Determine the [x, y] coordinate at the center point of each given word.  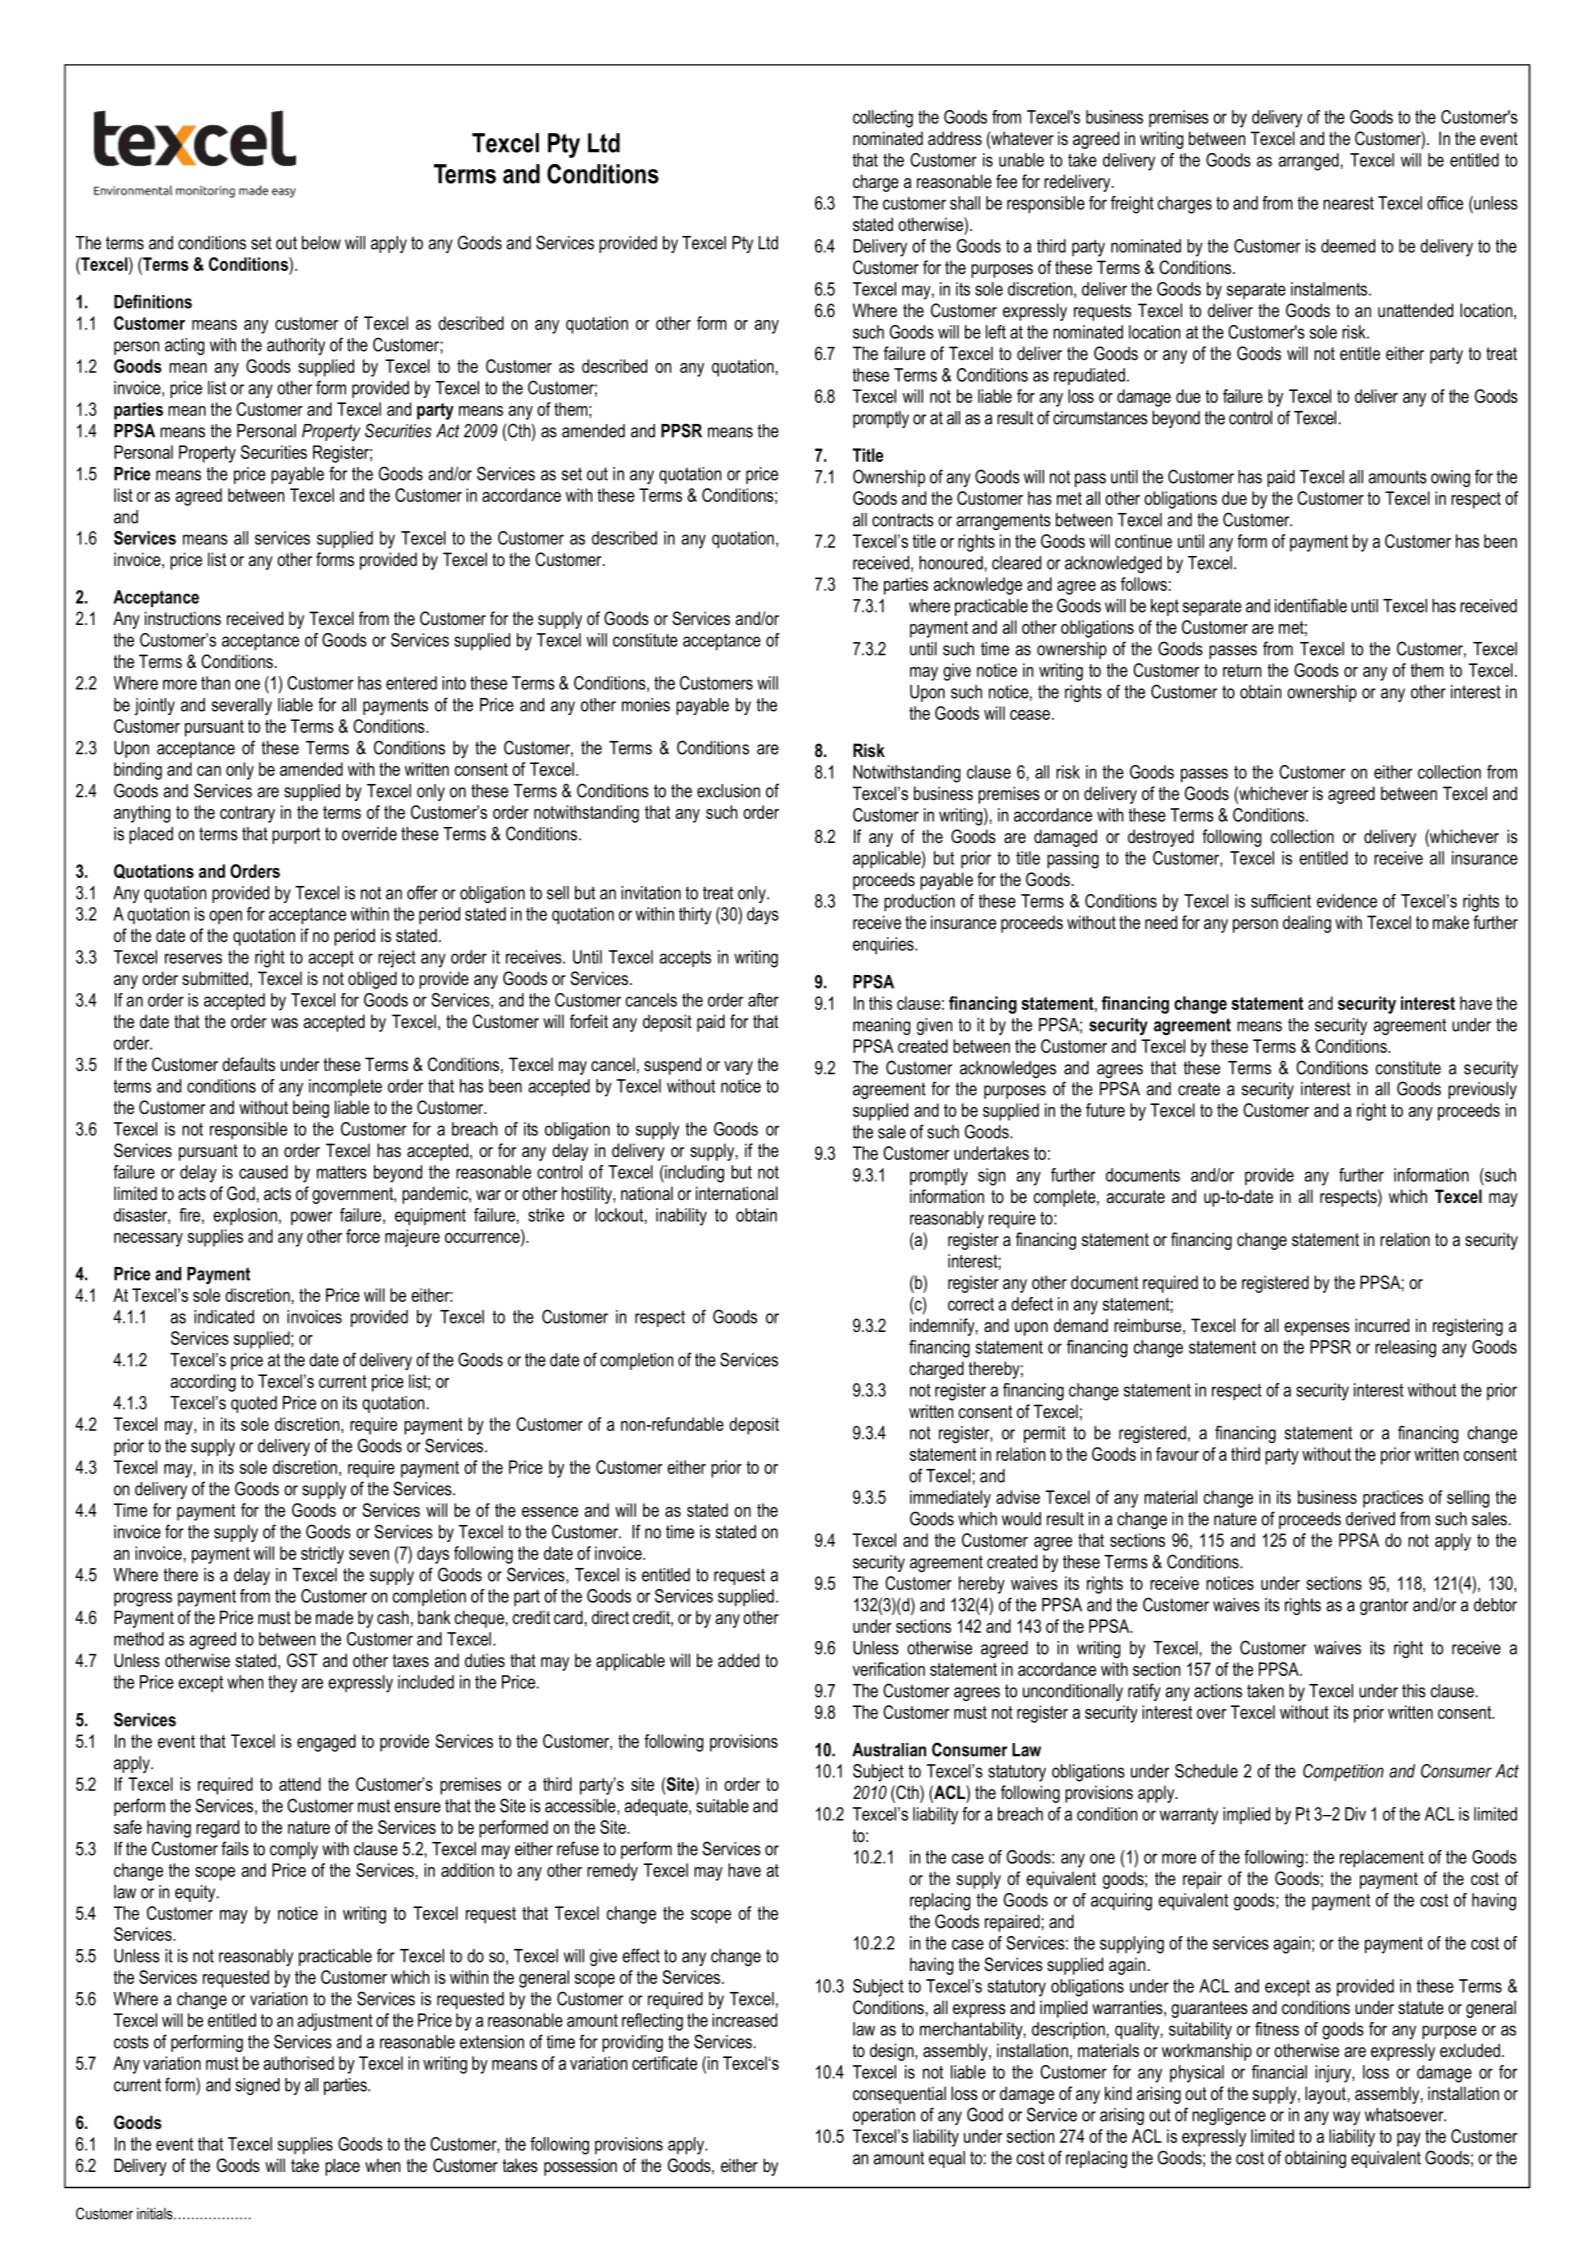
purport [296, 835]
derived [1370, 1519]
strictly [322, 1555]
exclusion [728, 791]
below [321, 243]
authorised [298, 2063]
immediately [950, 1499]
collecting [883, 119]
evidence [1347, 901]
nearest [1348, 203]
